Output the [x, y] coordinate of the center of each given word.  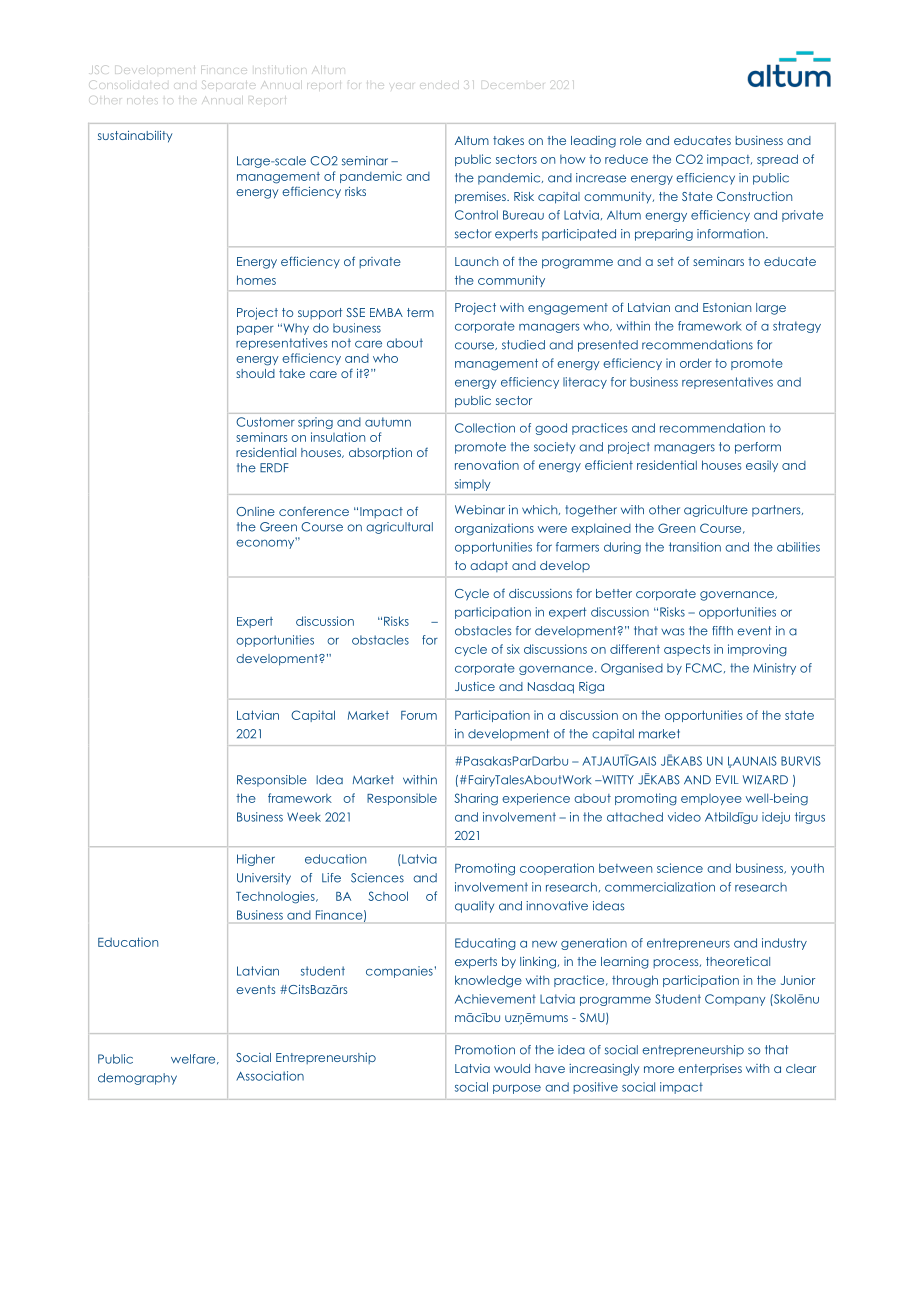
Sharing [476, 799]
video [684, 817]
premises [481, 197]
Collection [485, 428]
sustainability [135, 136]
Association [270, 1076]
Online [255, 511]
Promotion [485, 1050]
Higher [256, 860]
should [255, 373]
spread [777, 160]
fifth [722, 630]
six [513, 649]
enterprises [710, 1069]
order [696, 363]
